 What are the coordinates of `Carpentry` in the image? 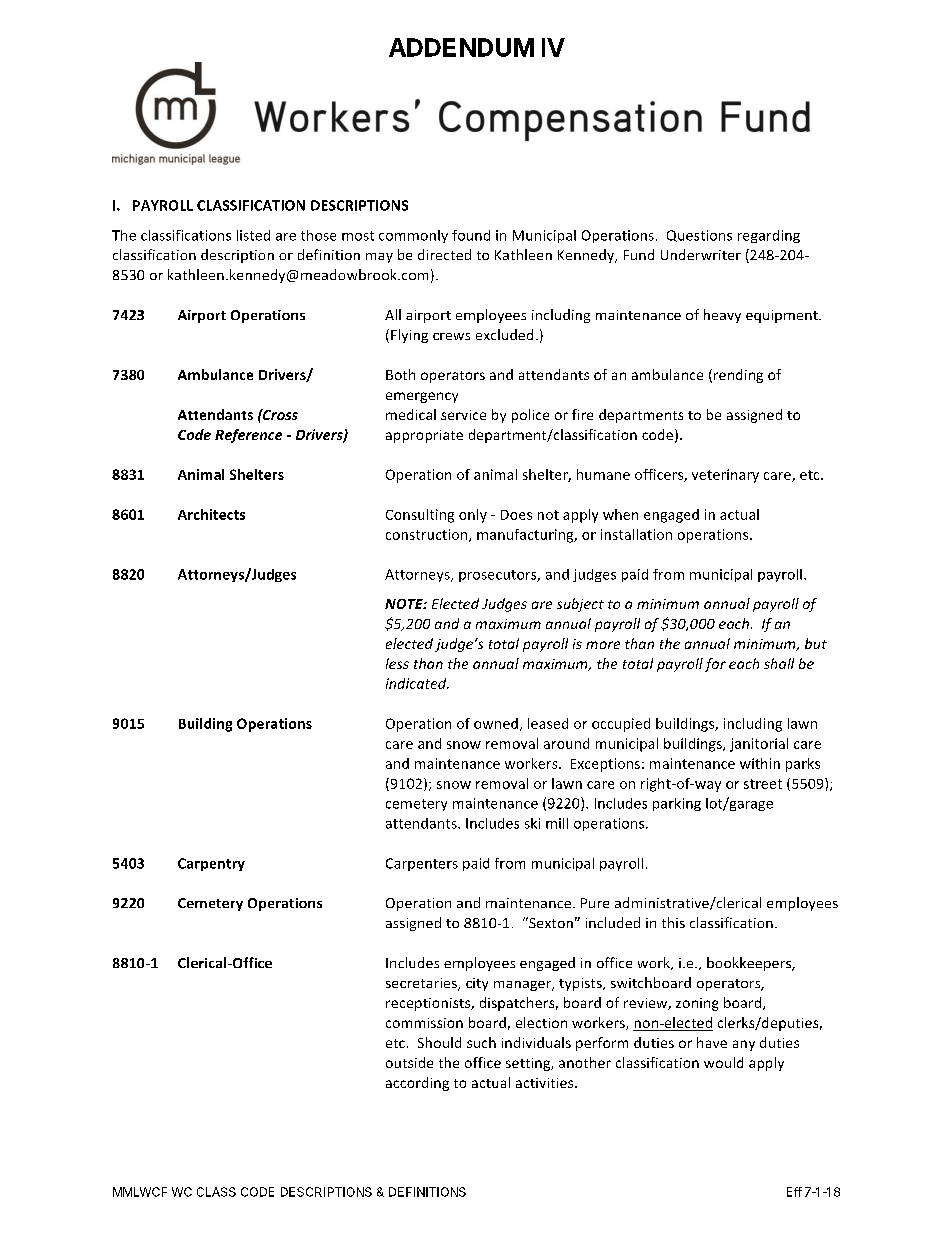 It's located at (211, 864).
